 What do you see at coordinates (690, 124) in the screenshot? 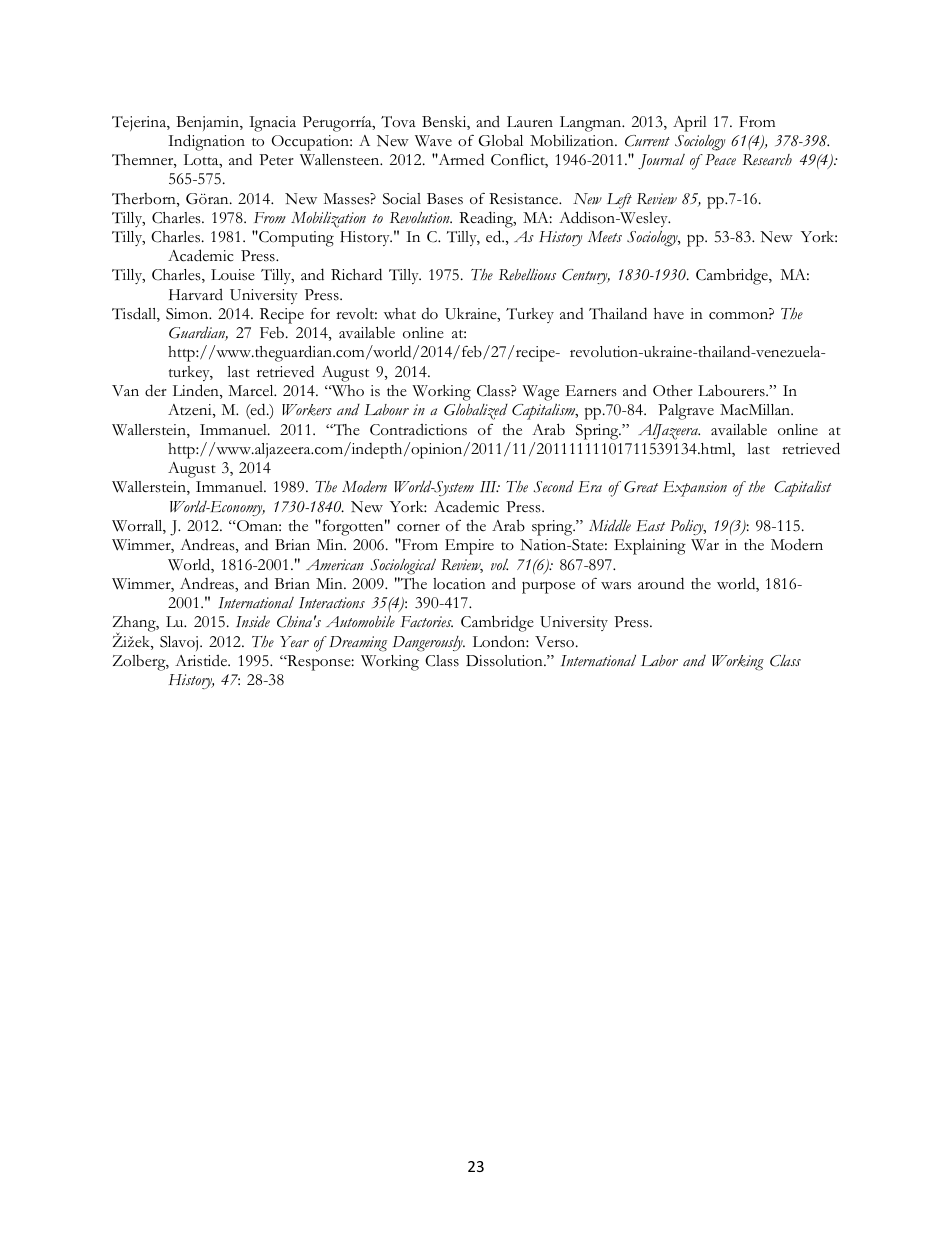
I see `April` at bounding box center [690, 124].
